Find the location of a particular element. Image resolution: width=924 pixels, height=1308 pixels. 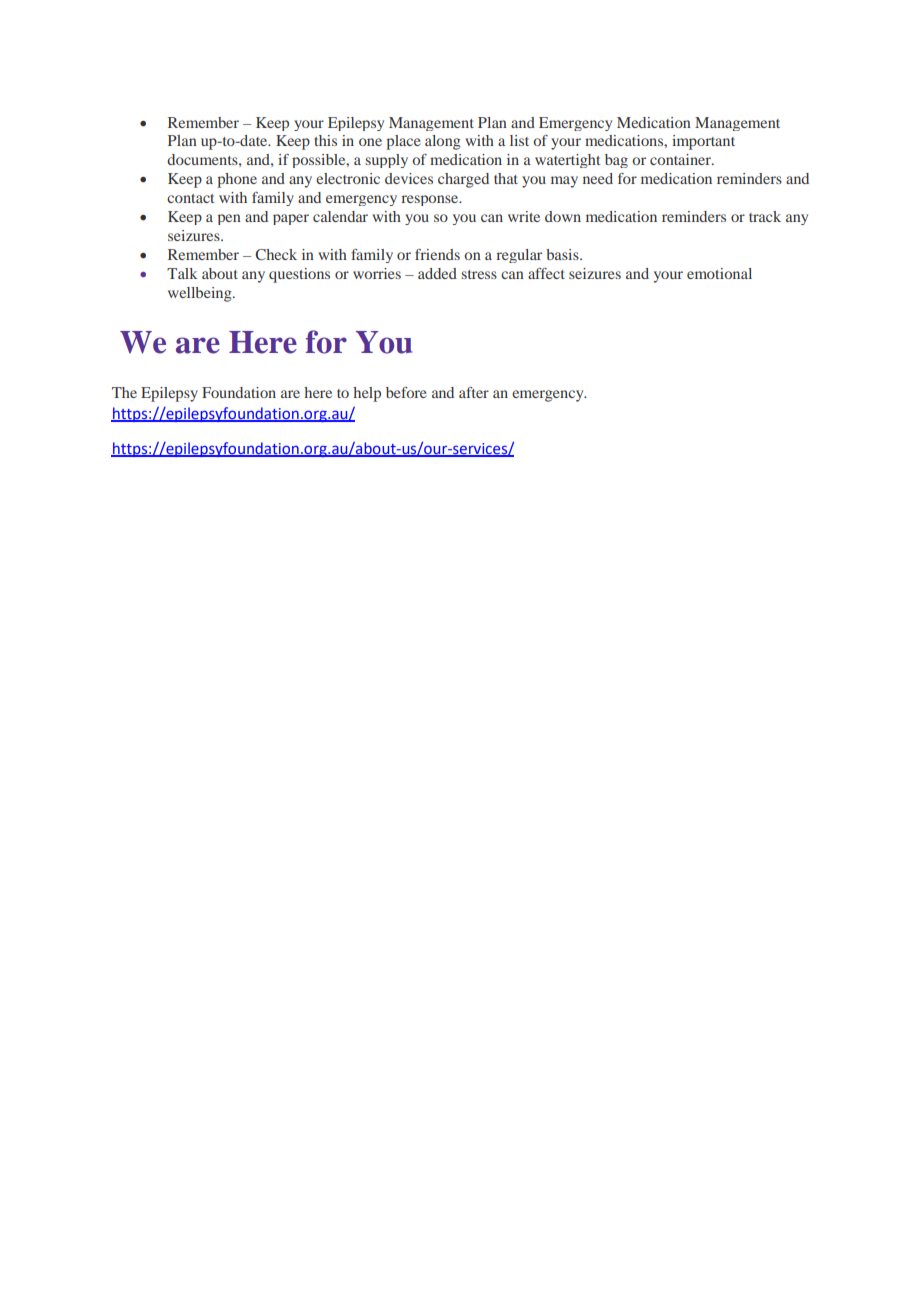

after is located at coordinates (474, 392).
